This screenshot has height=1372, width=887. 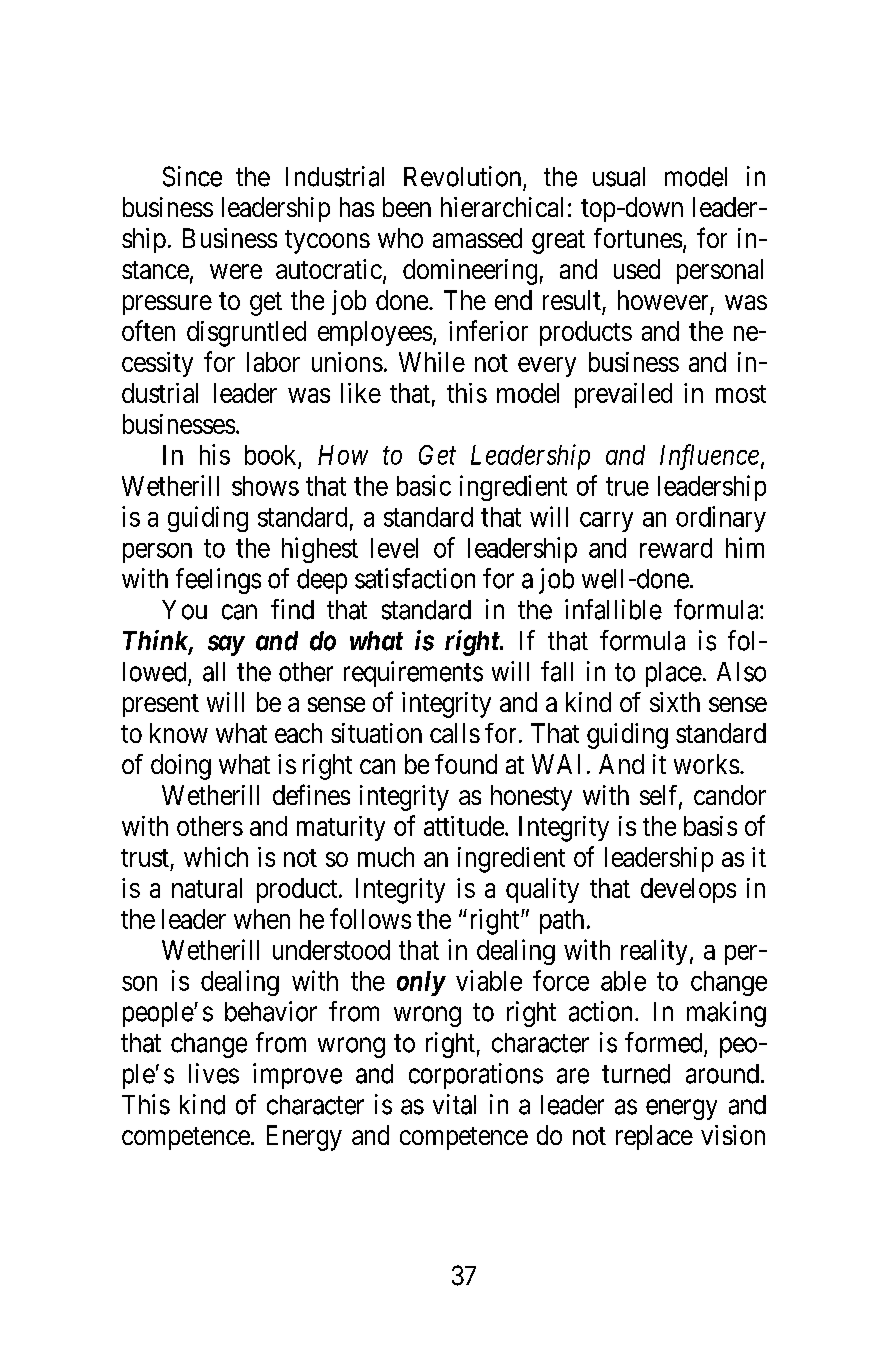 I want to click on vital, so click(x=454, y=1104).
